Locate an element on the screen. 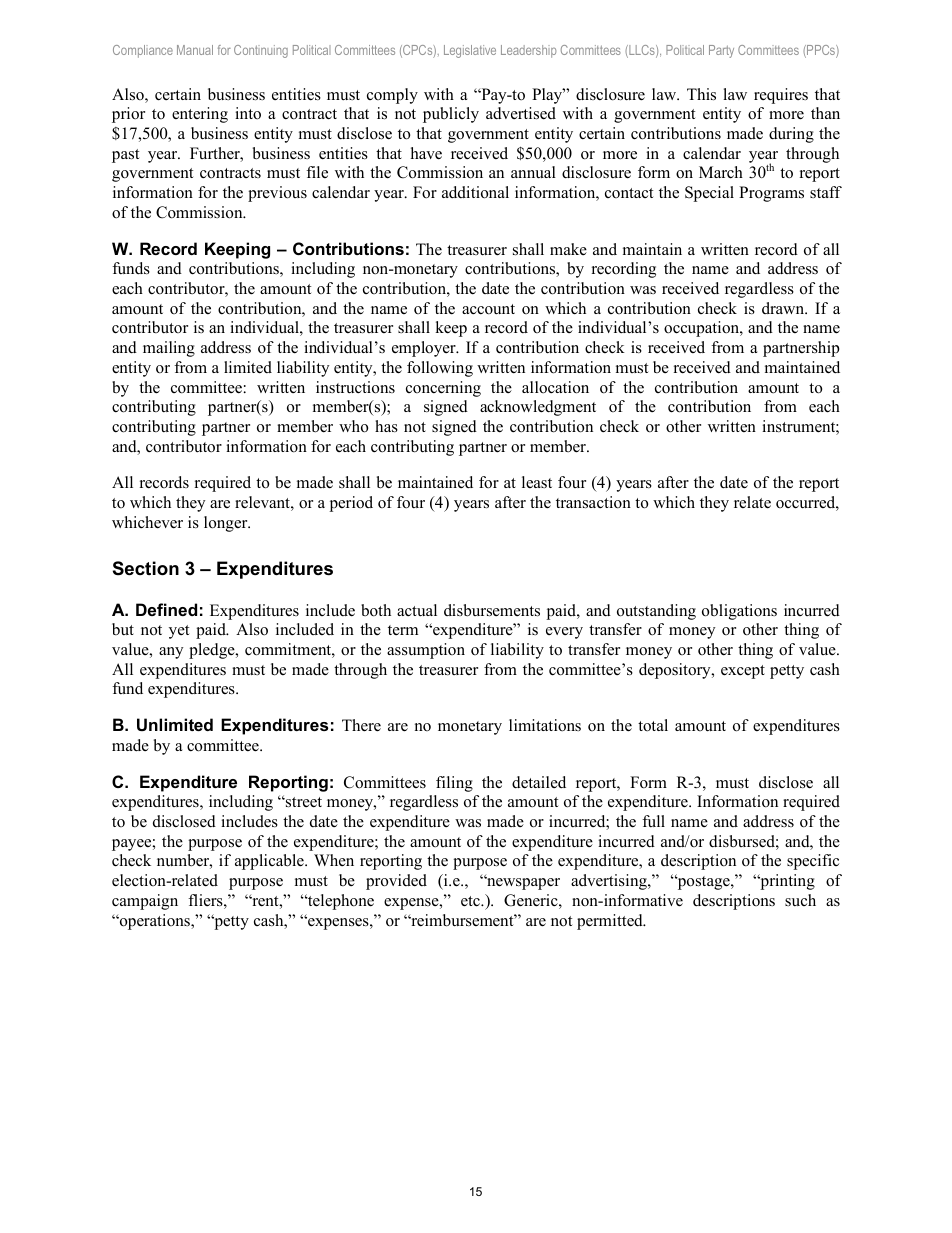 The width and height of the screenshot is (952, 1233). Party is located at coordinates (721, 51).
